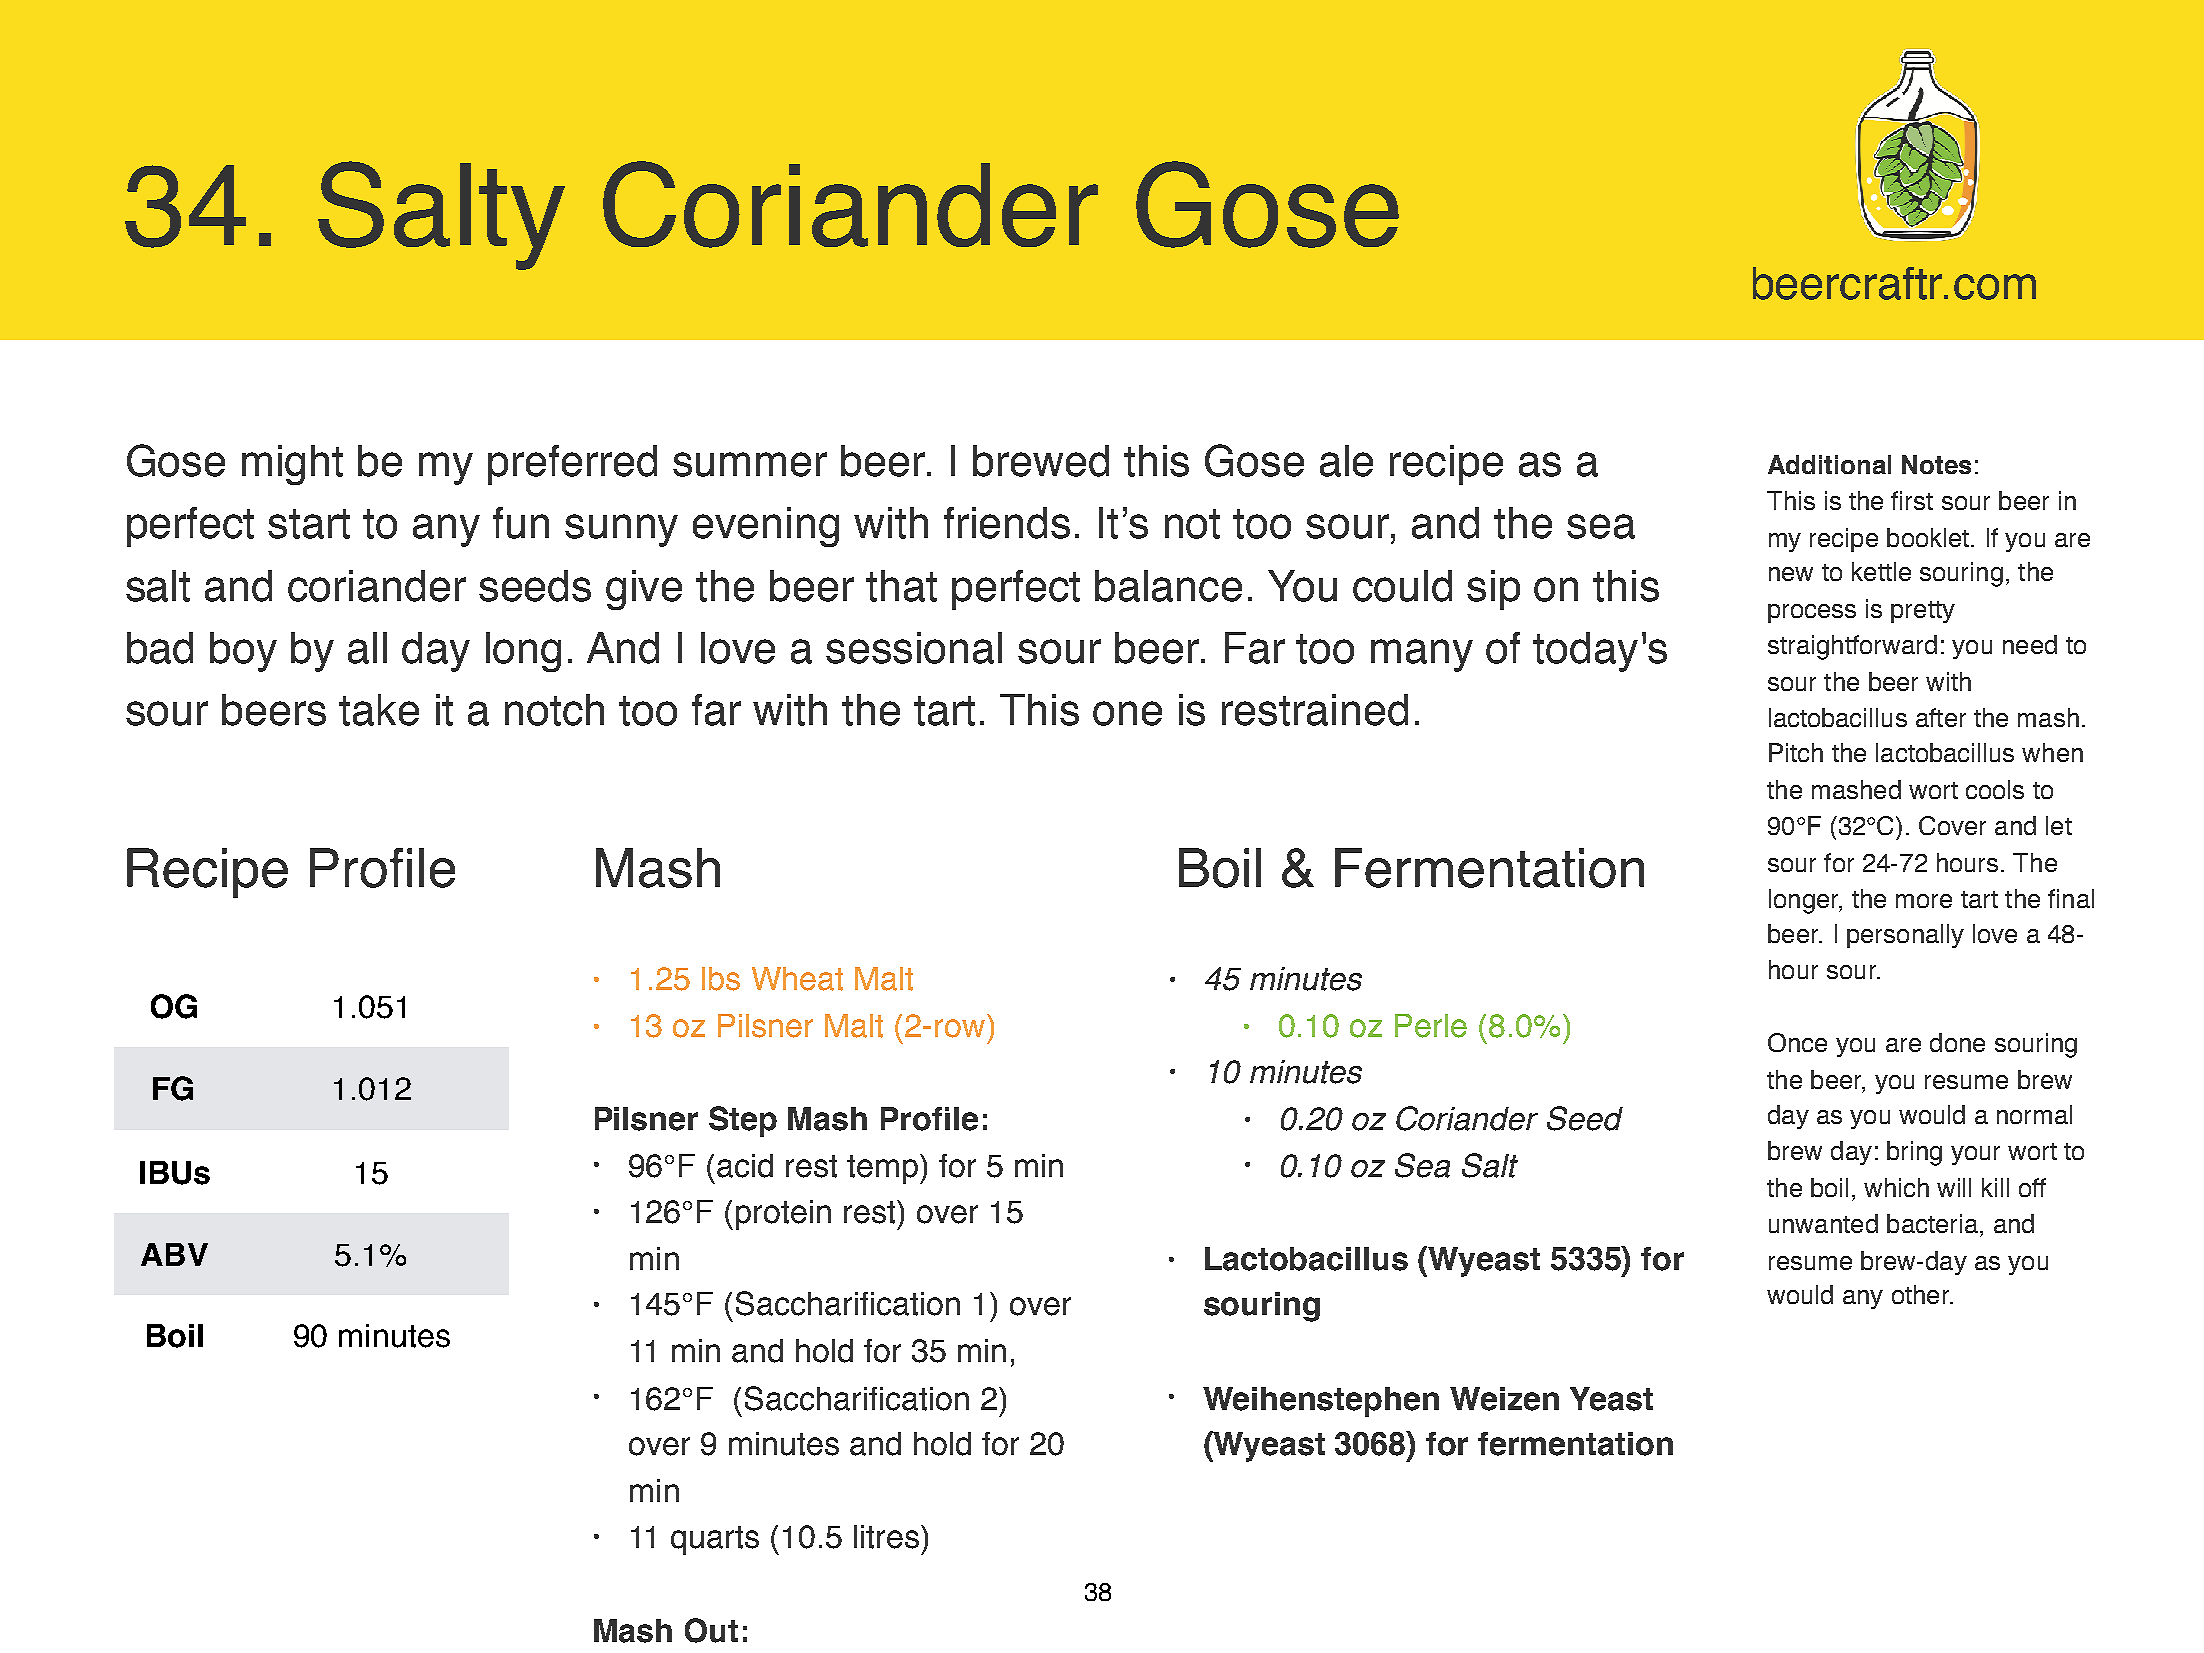 The width and height of the screenshot is (2204, 1653). I want to click on litres, so click(888, 1537).
